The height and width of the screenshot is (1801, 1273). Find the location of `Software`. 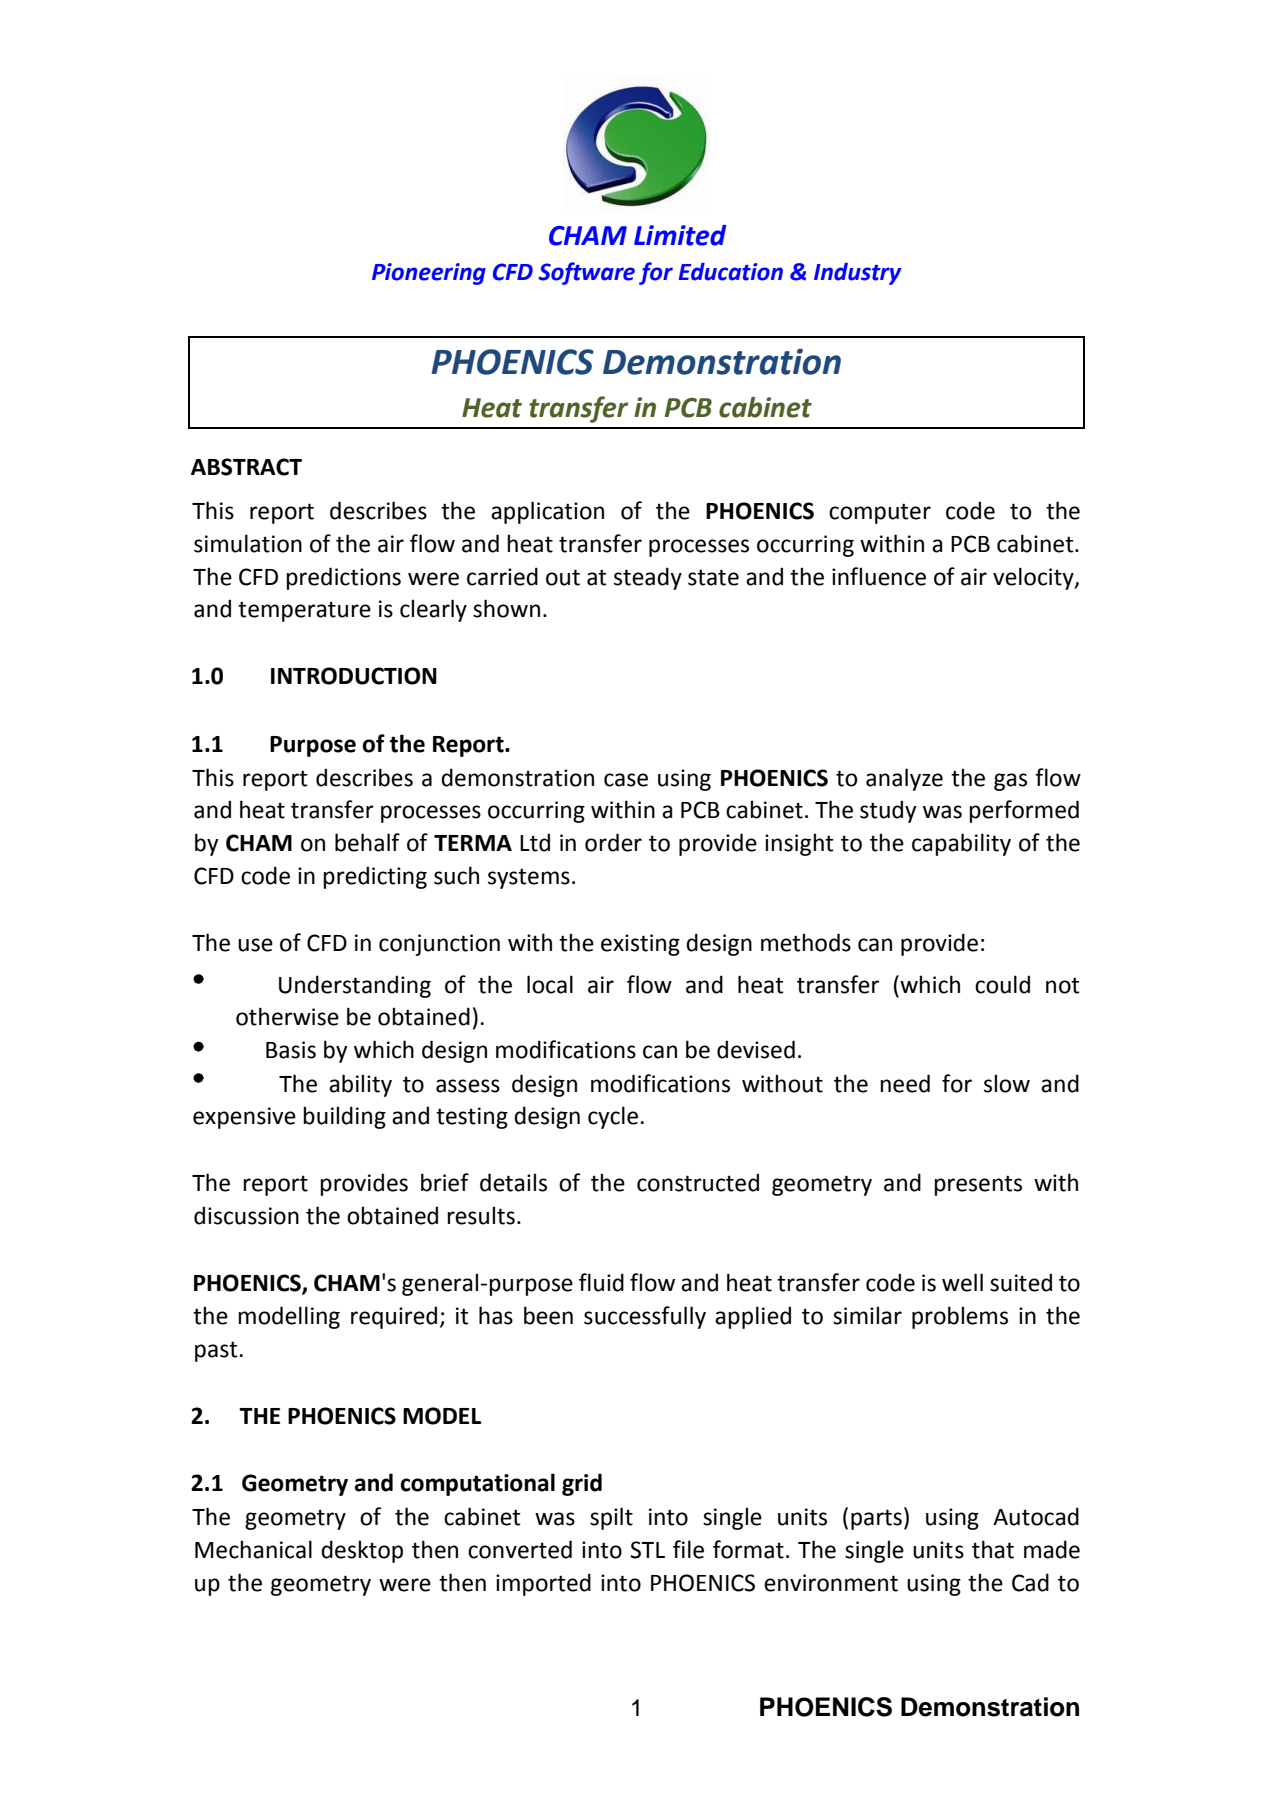

Software is located at coordinates (586, 273).
